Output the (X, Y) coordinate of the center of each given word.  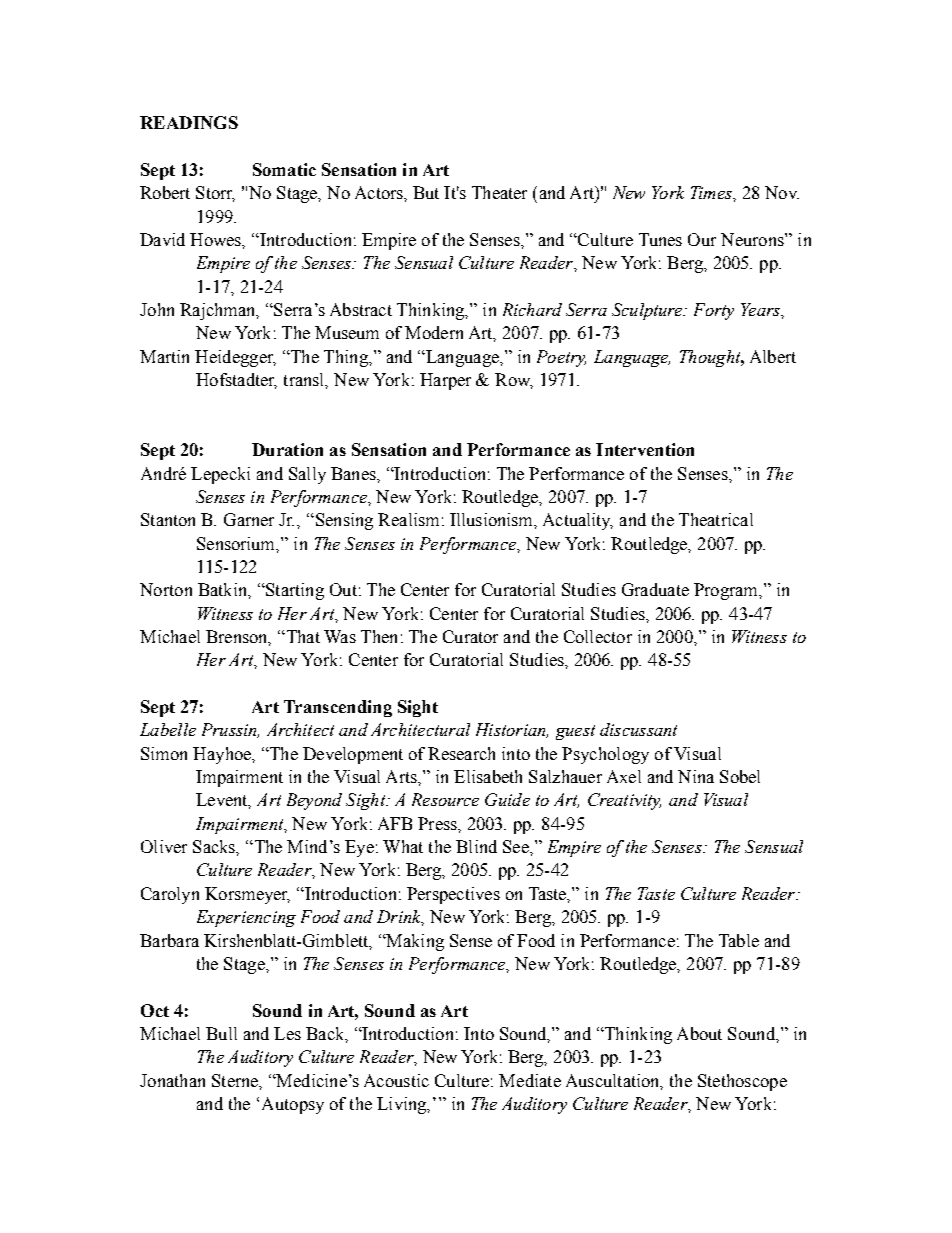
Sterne (236, 1081)
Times (712, 192)
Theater (499, 192)
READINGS (189, 122)
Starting (294, 591)
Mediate (530, 1080)
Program (727, 591)
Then (379, 636)
